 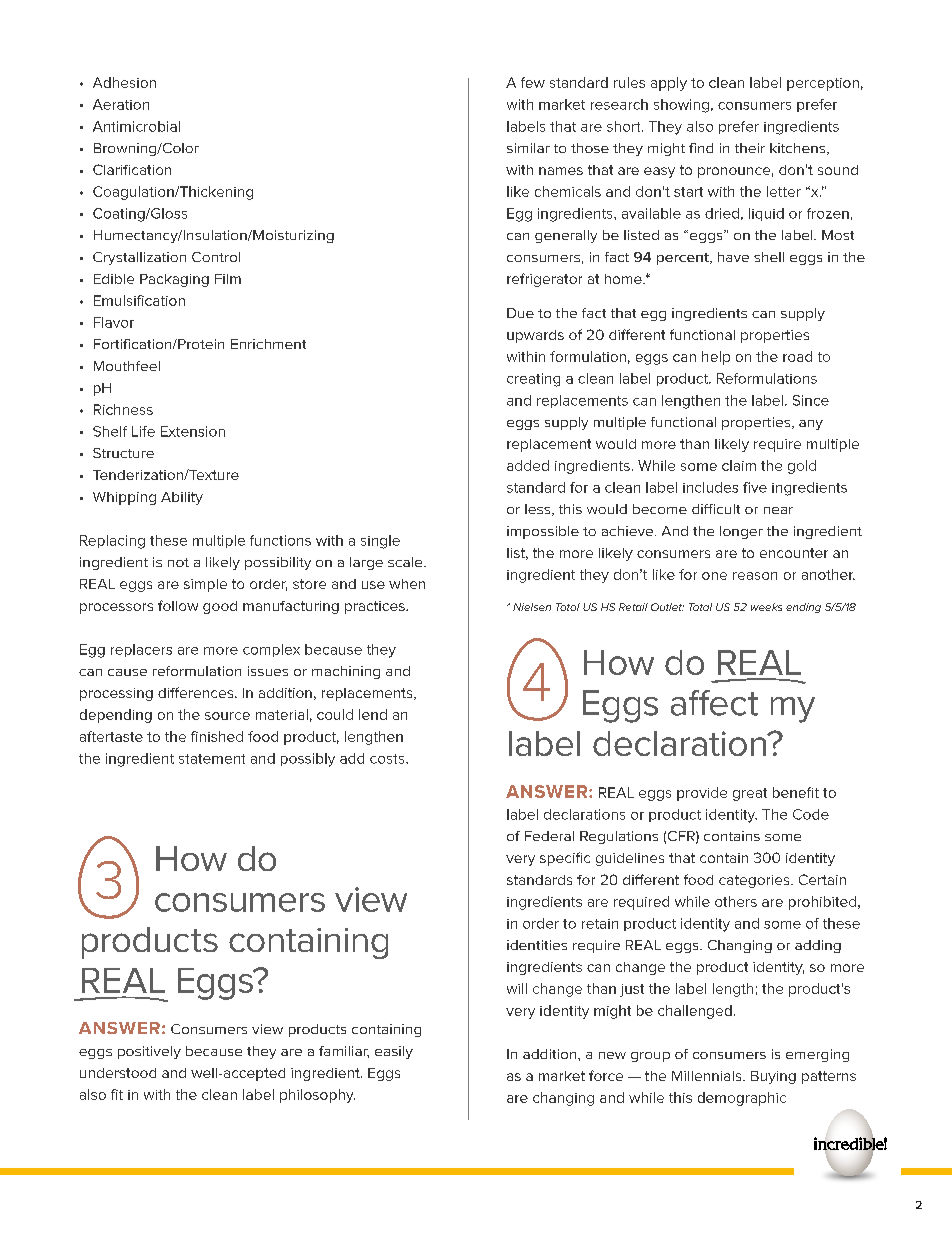 What do you see at coordinates (549, 836) in the screenshot?
I see `Federal` at bounding box center [549, 836].
